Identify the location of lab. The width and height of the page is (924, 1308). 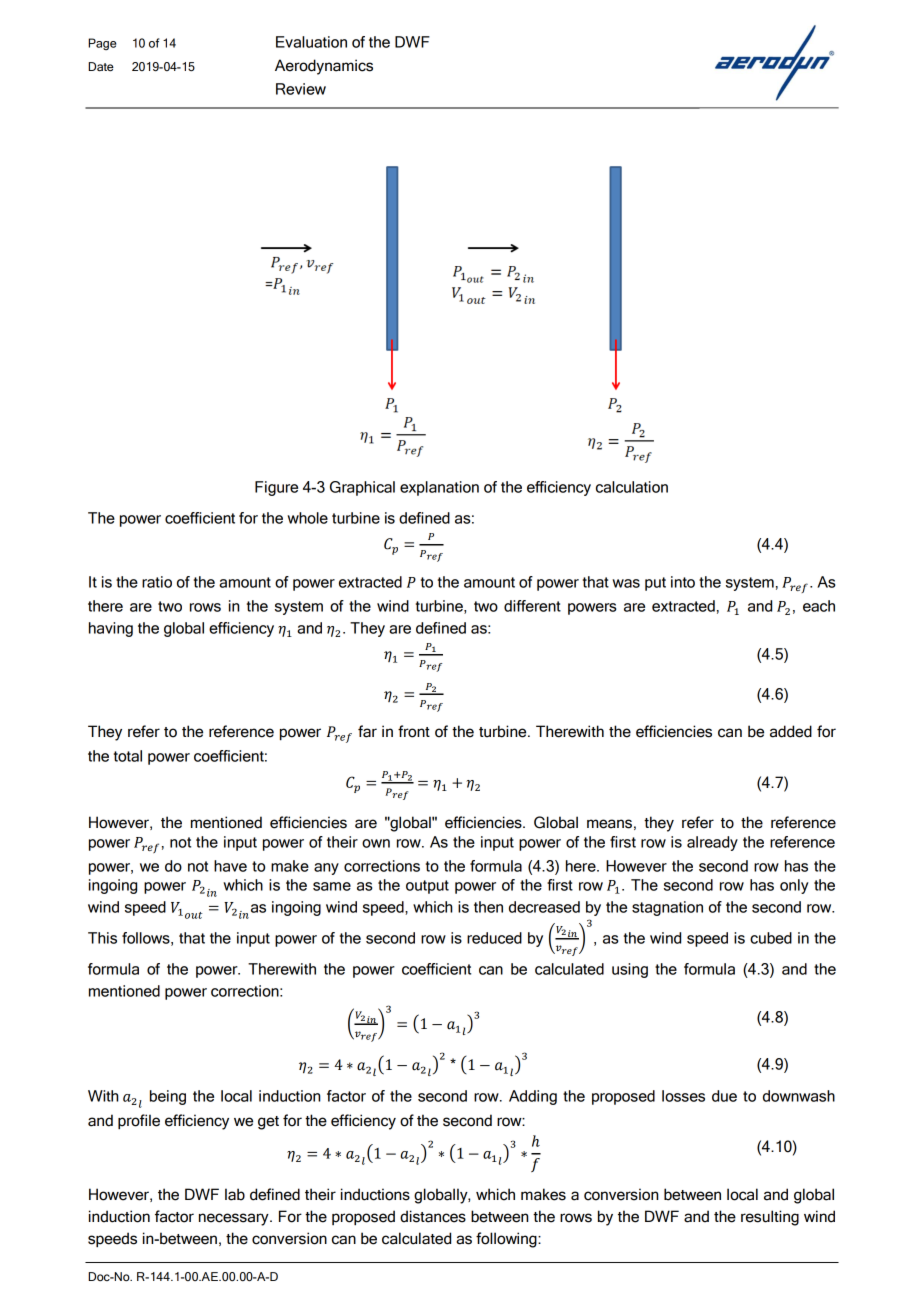
(235, 1194).
